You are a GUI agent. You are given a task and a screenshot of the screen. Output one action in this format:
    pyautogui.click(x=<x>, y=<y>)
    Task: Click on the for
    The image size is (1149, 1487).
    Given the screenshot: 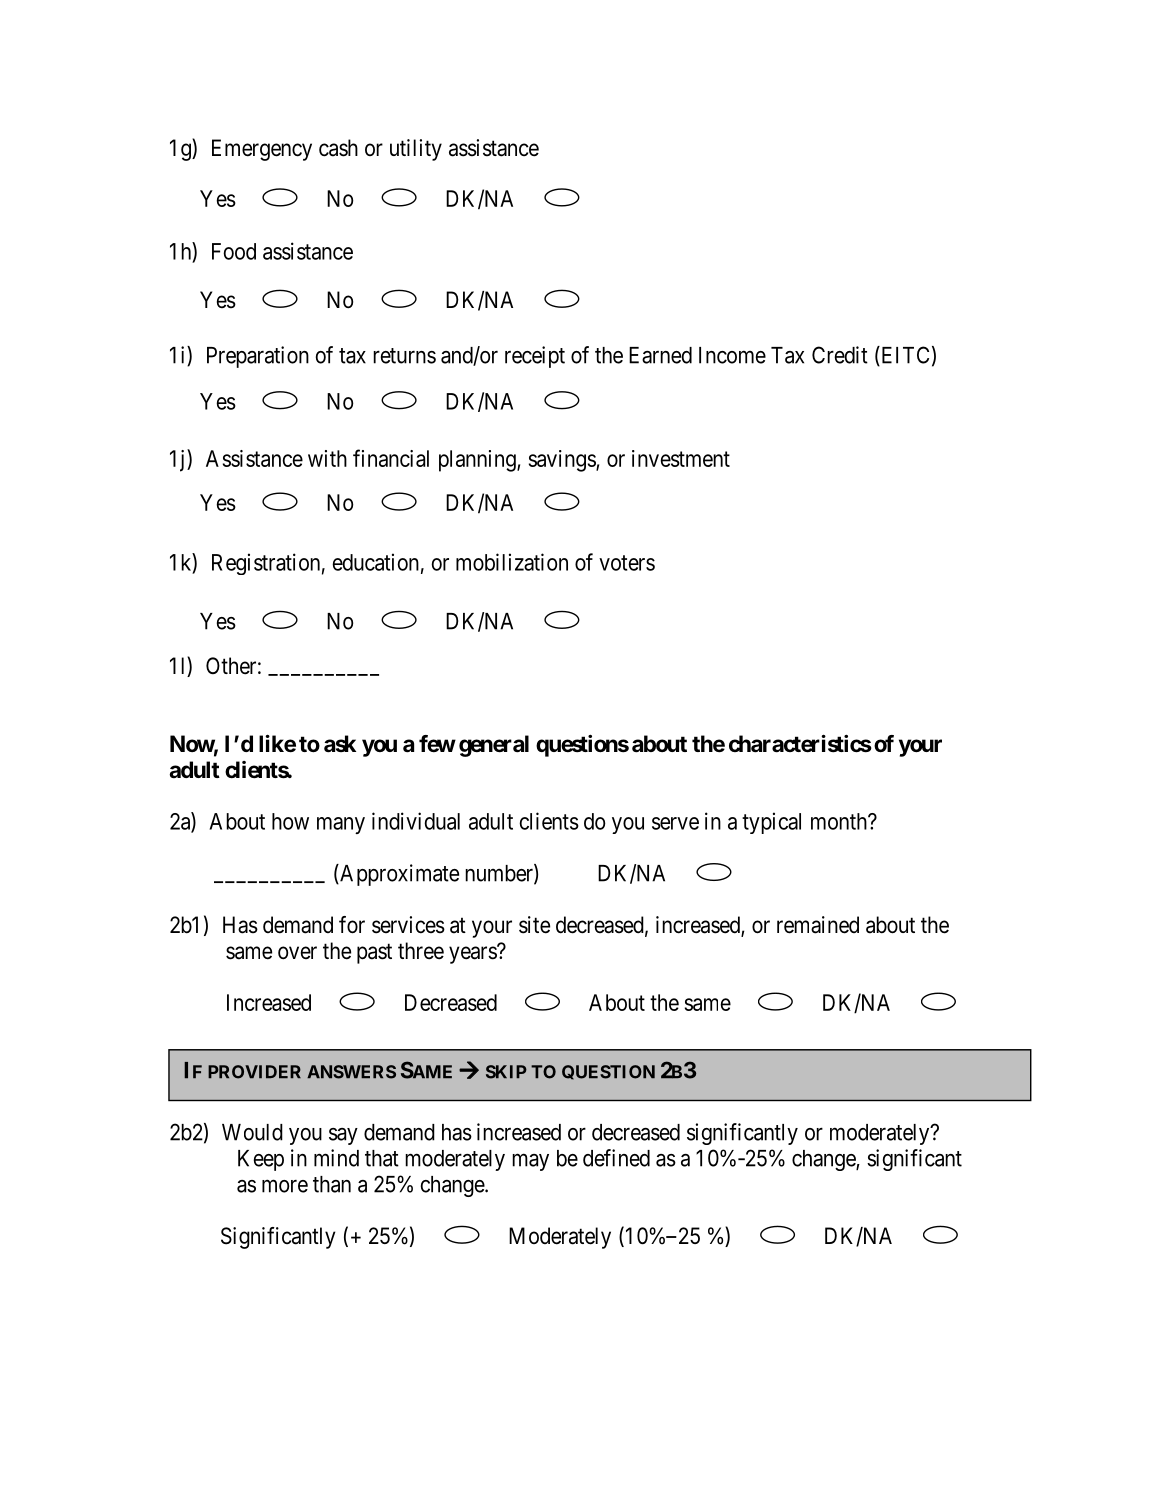 What is the action you would take?
    pyautogui.click(x=352, y=925)
